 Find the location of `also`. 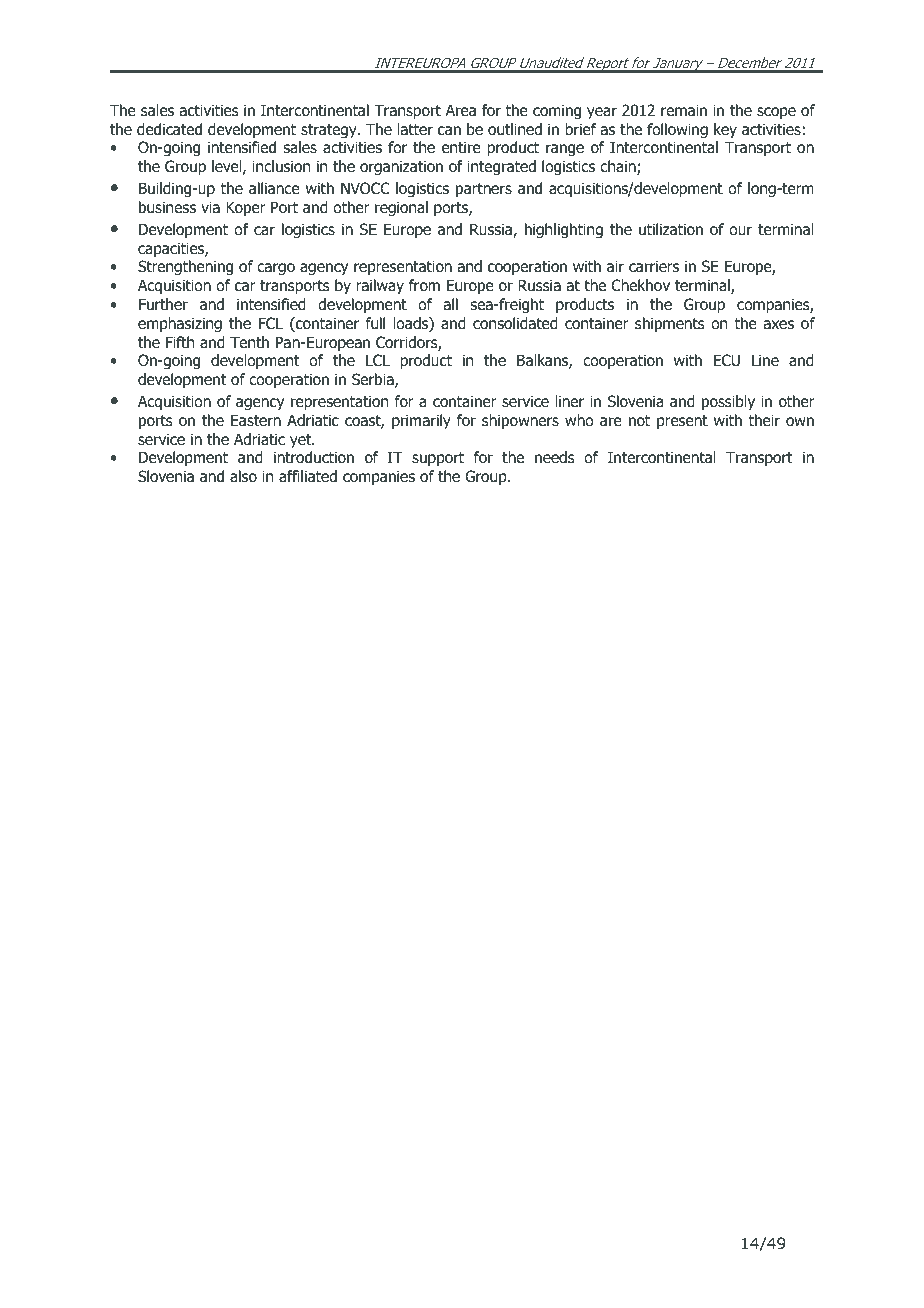

also is located at coordinates (243, 476).
